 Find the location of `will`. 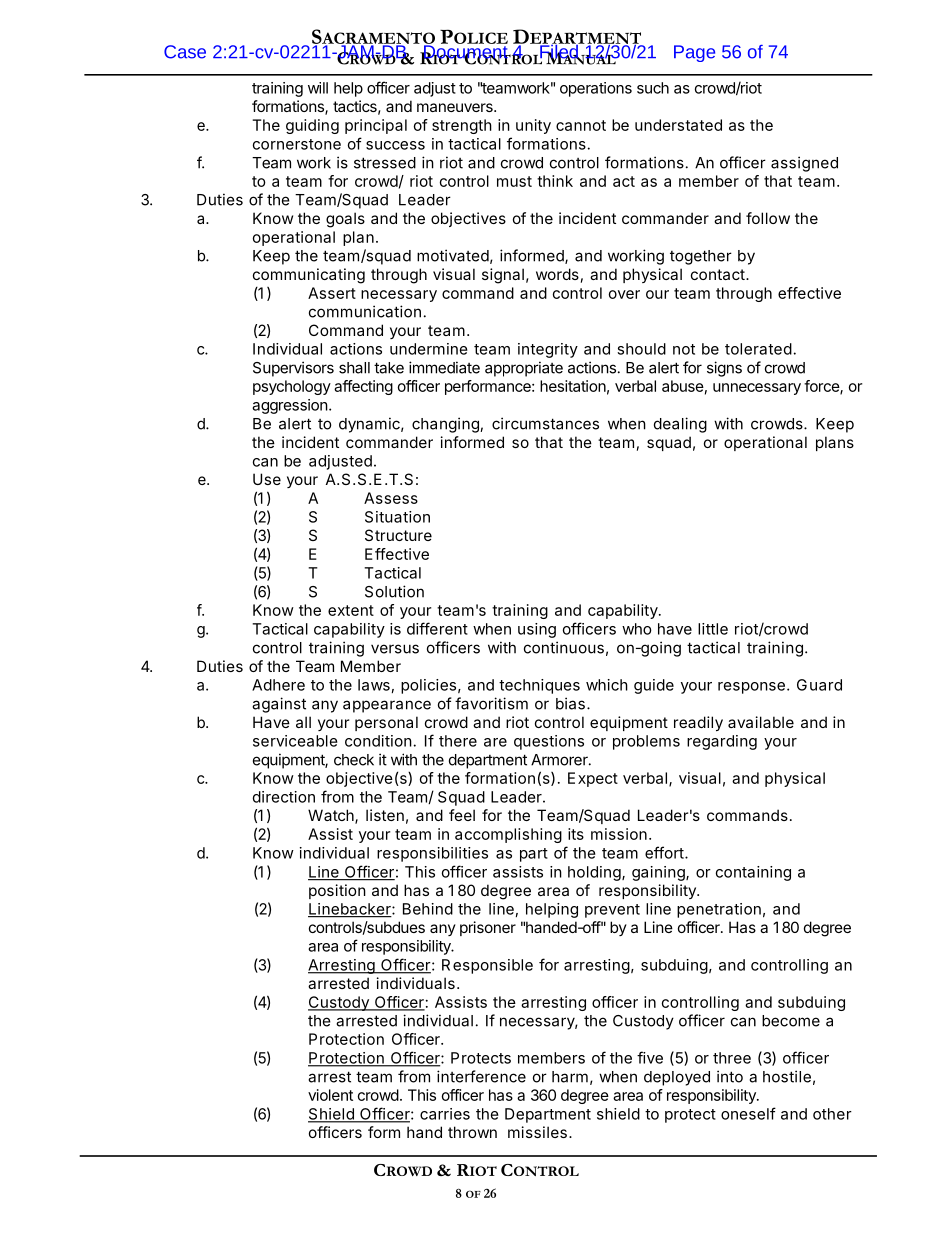

will is located at coordinates (318, 88).
